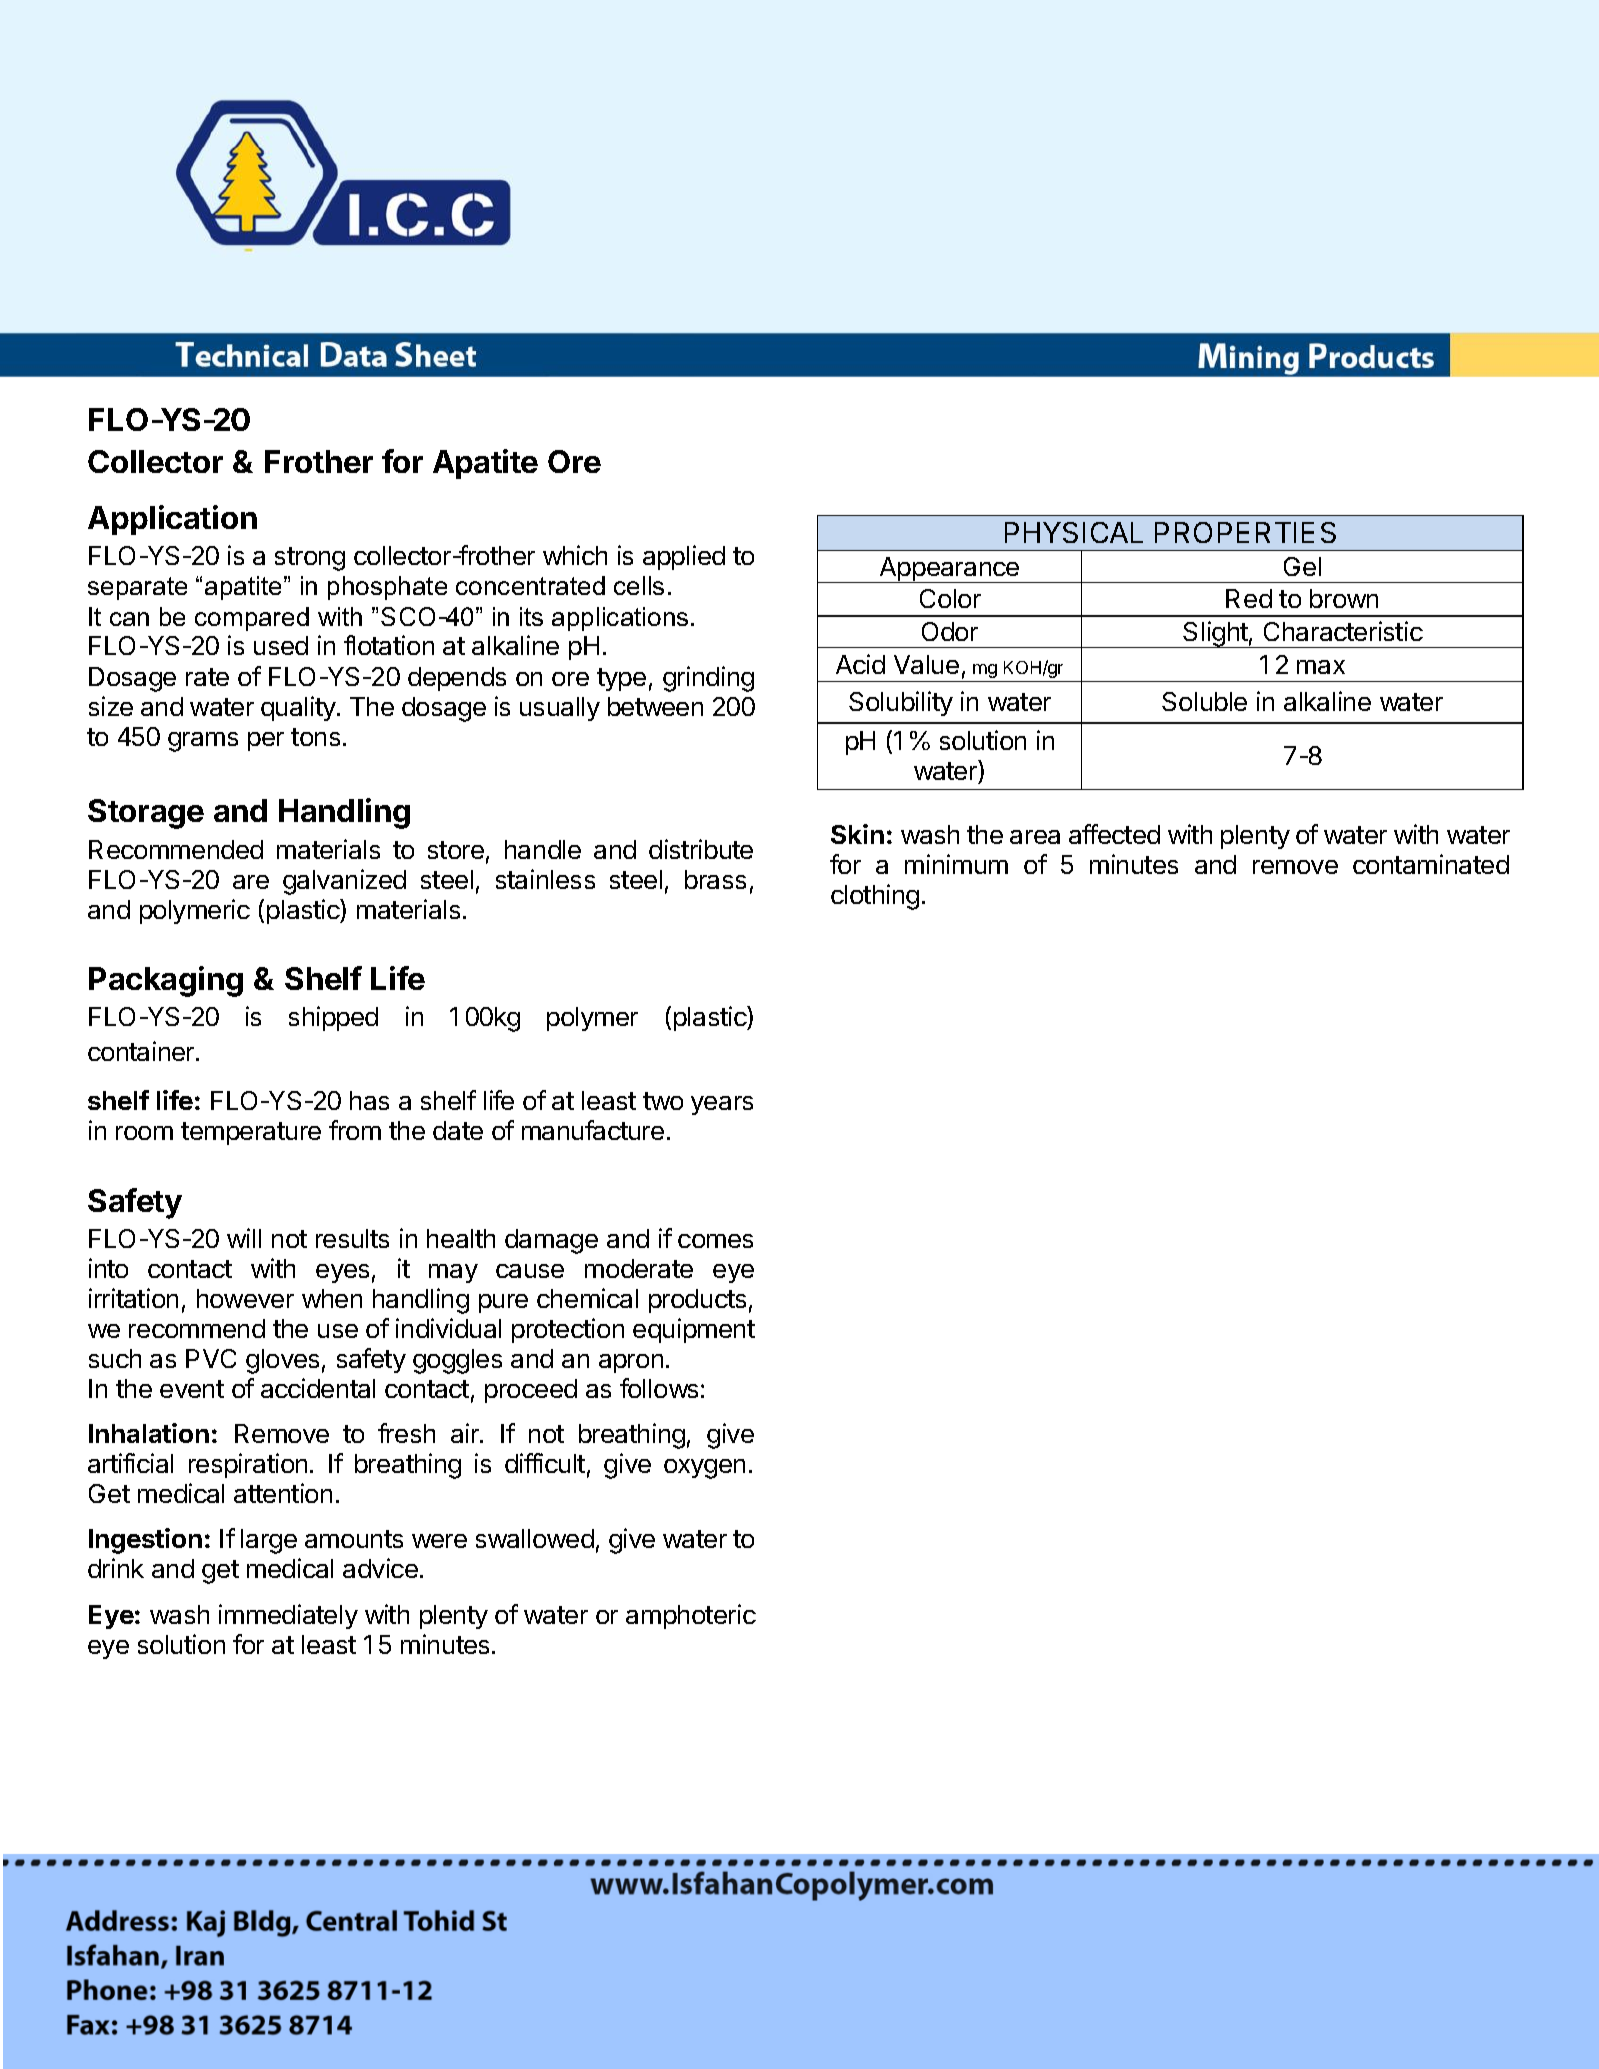 The height and width of the document is (2069, 1599). What do you see at coordinates (288, 1616) in the document?
I see `immediately` at bounding box center [288, 1616].
